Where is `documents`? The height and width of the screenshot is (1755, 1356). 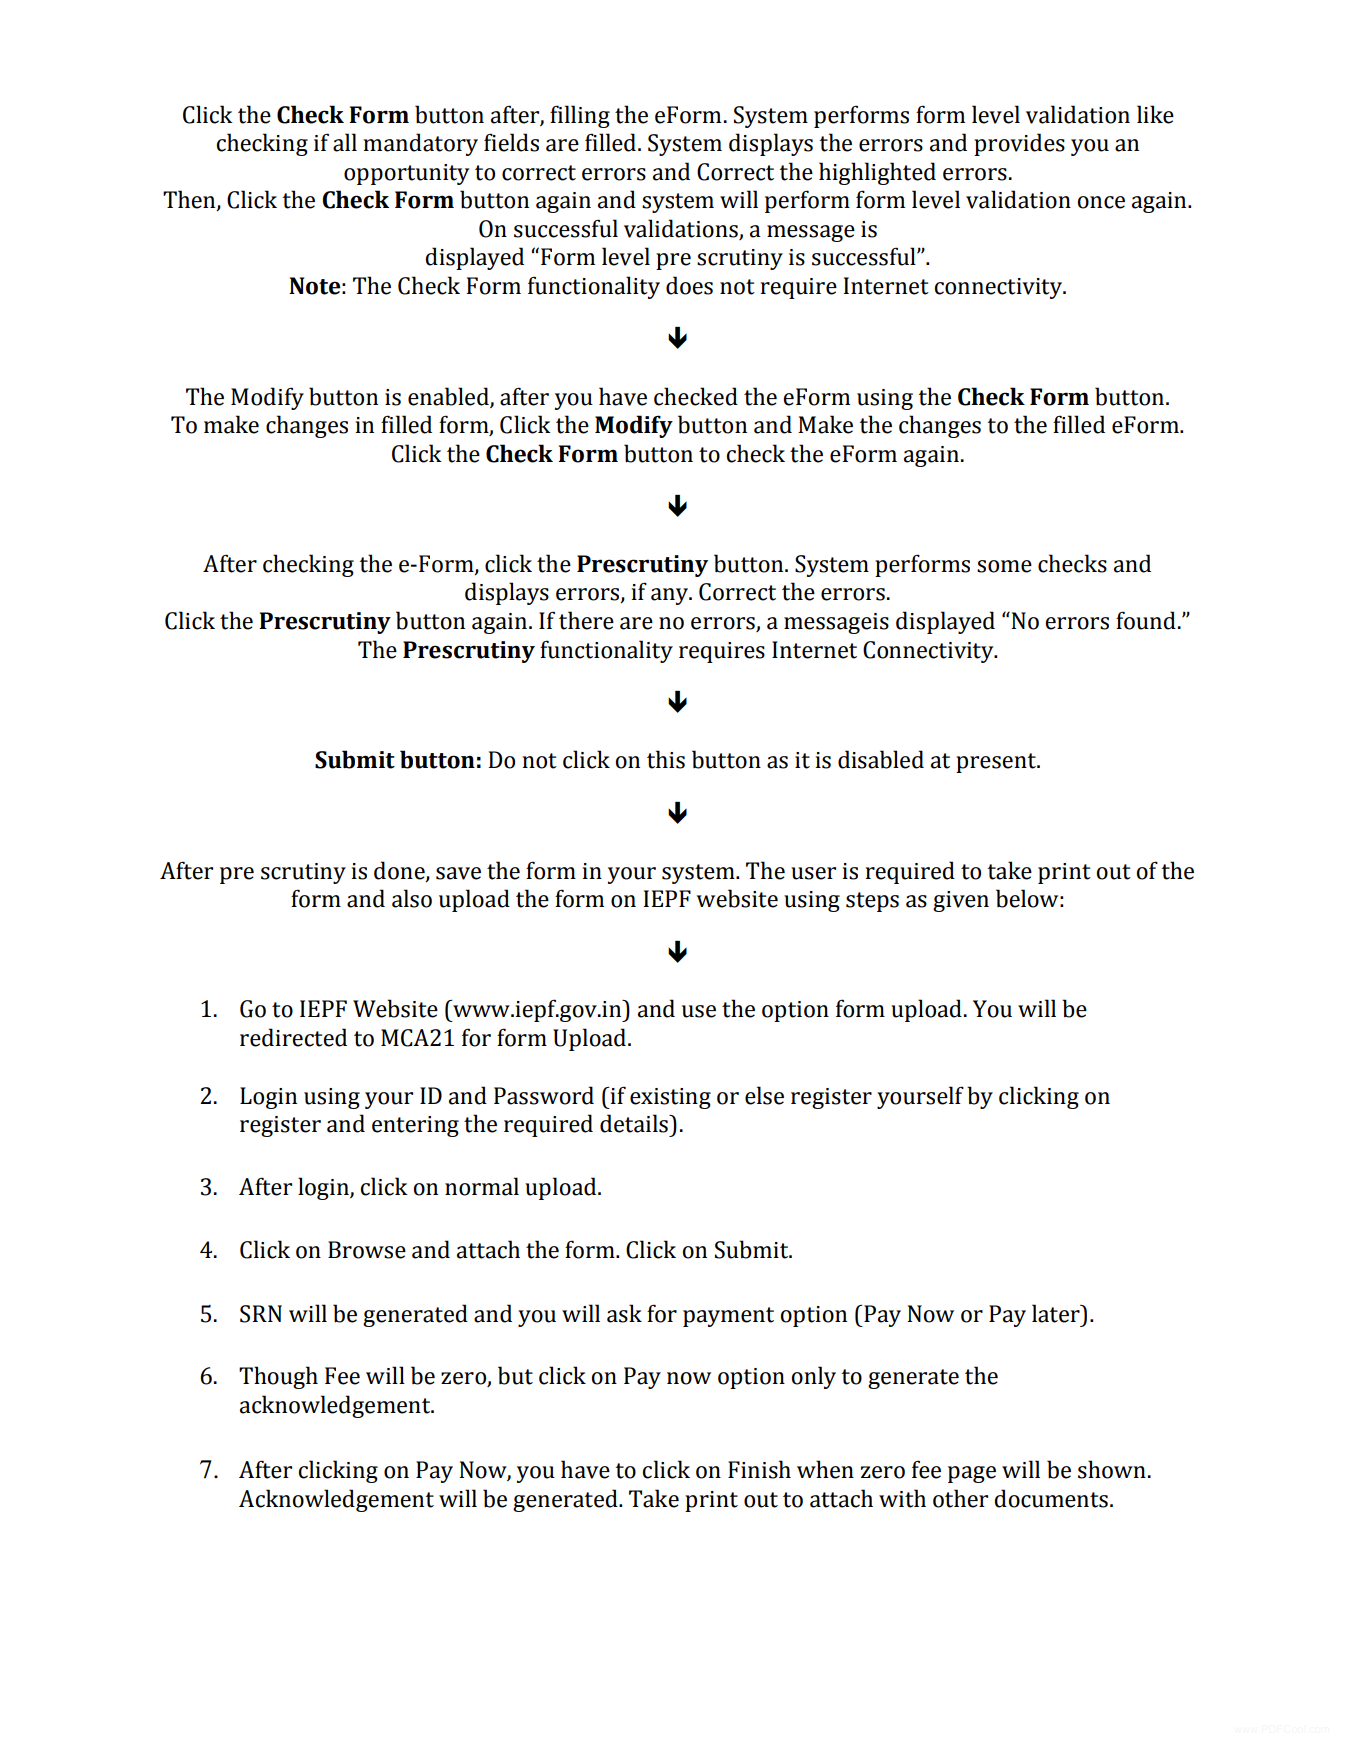
documents is located at coordinates (1051, 1498).
